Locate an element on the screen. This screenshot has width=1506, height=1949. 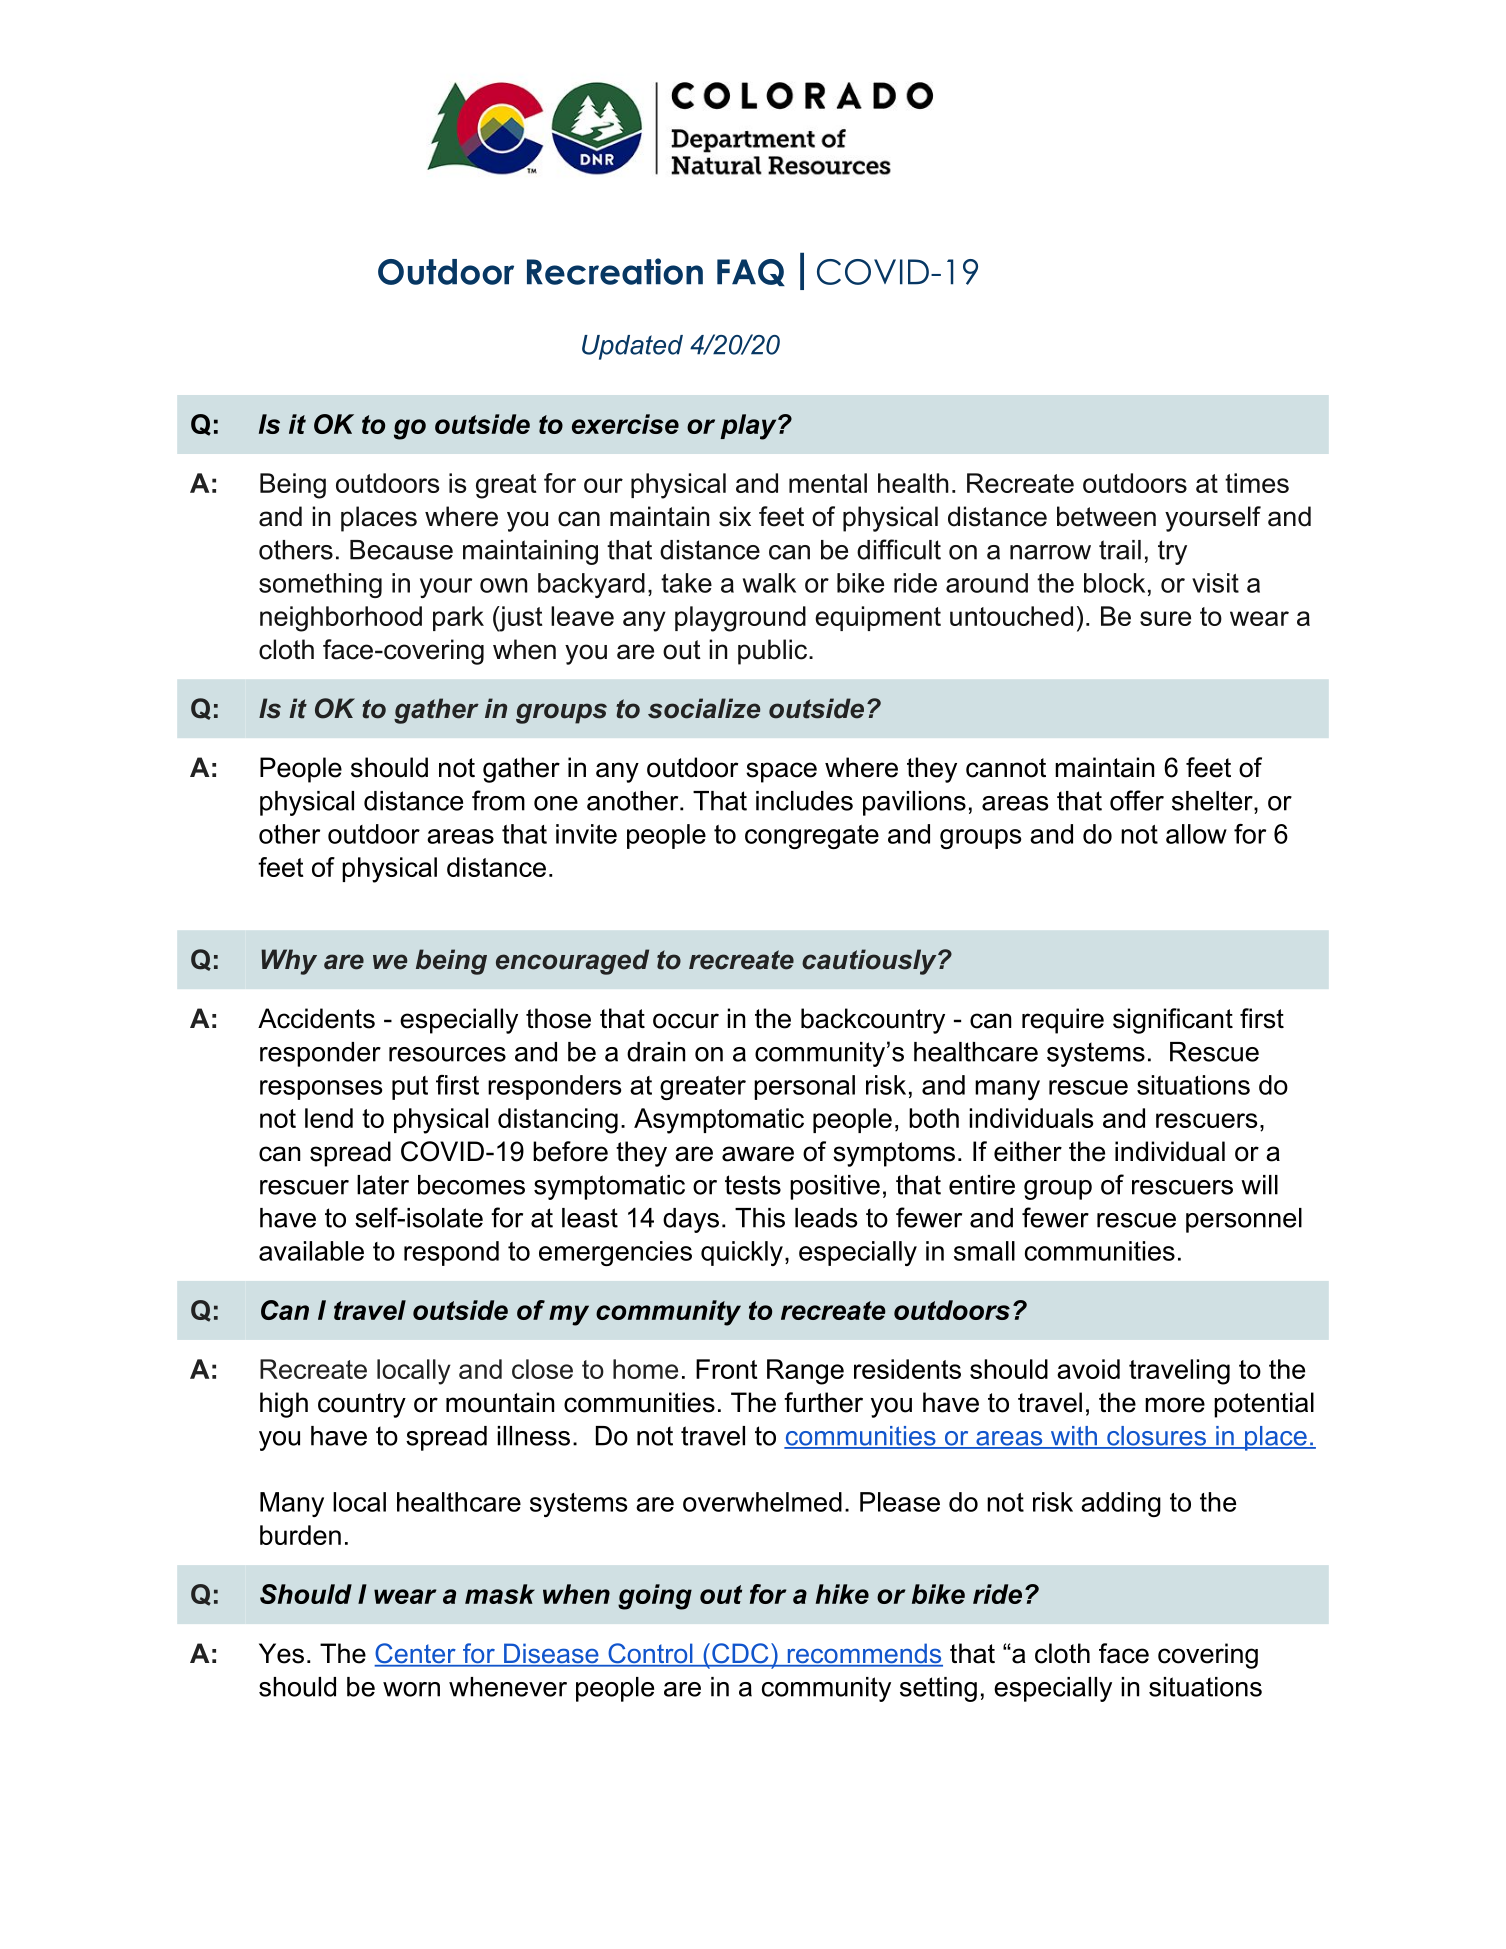
avoid is located at coordinates (1088, 1369).
